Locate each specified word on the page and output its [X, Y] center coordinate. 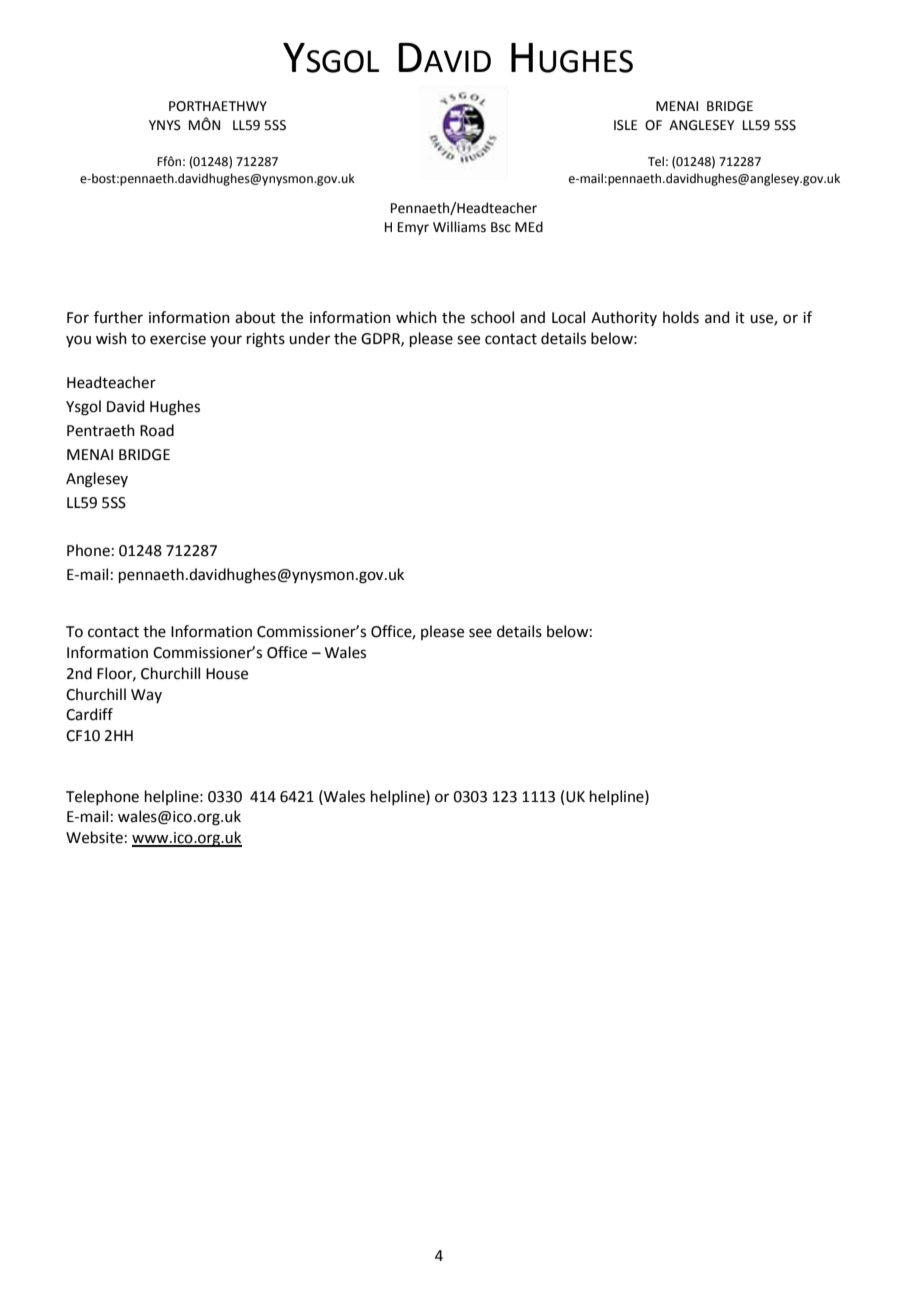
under [309, 338]
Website [94, 837]
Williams [459, 227]
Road [157, 430]
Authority [624, 318]
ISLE [625, 125]
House [227, 674]
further [118, 317]
